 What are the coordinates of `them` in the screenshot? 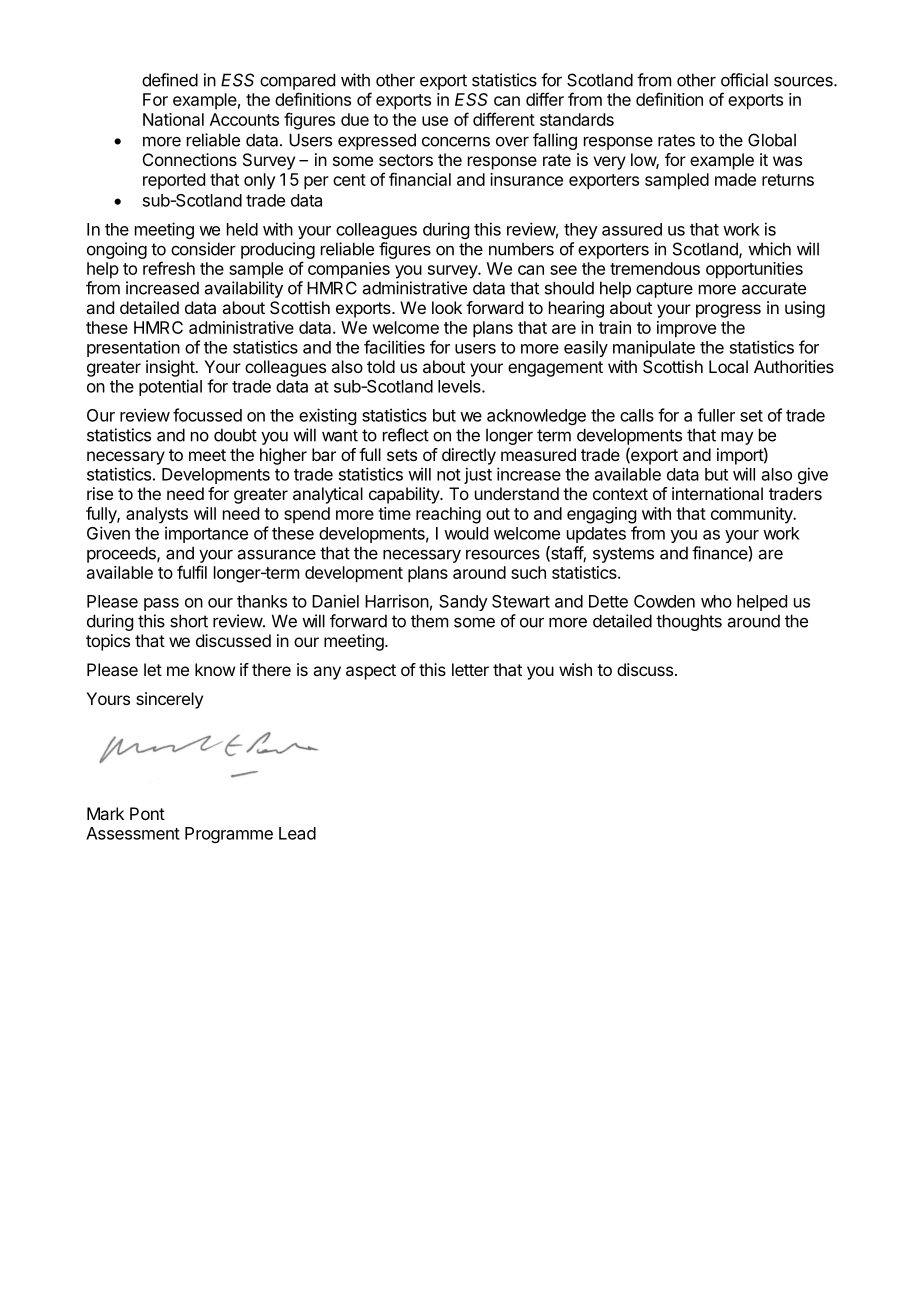 It's located at (429, 621).
